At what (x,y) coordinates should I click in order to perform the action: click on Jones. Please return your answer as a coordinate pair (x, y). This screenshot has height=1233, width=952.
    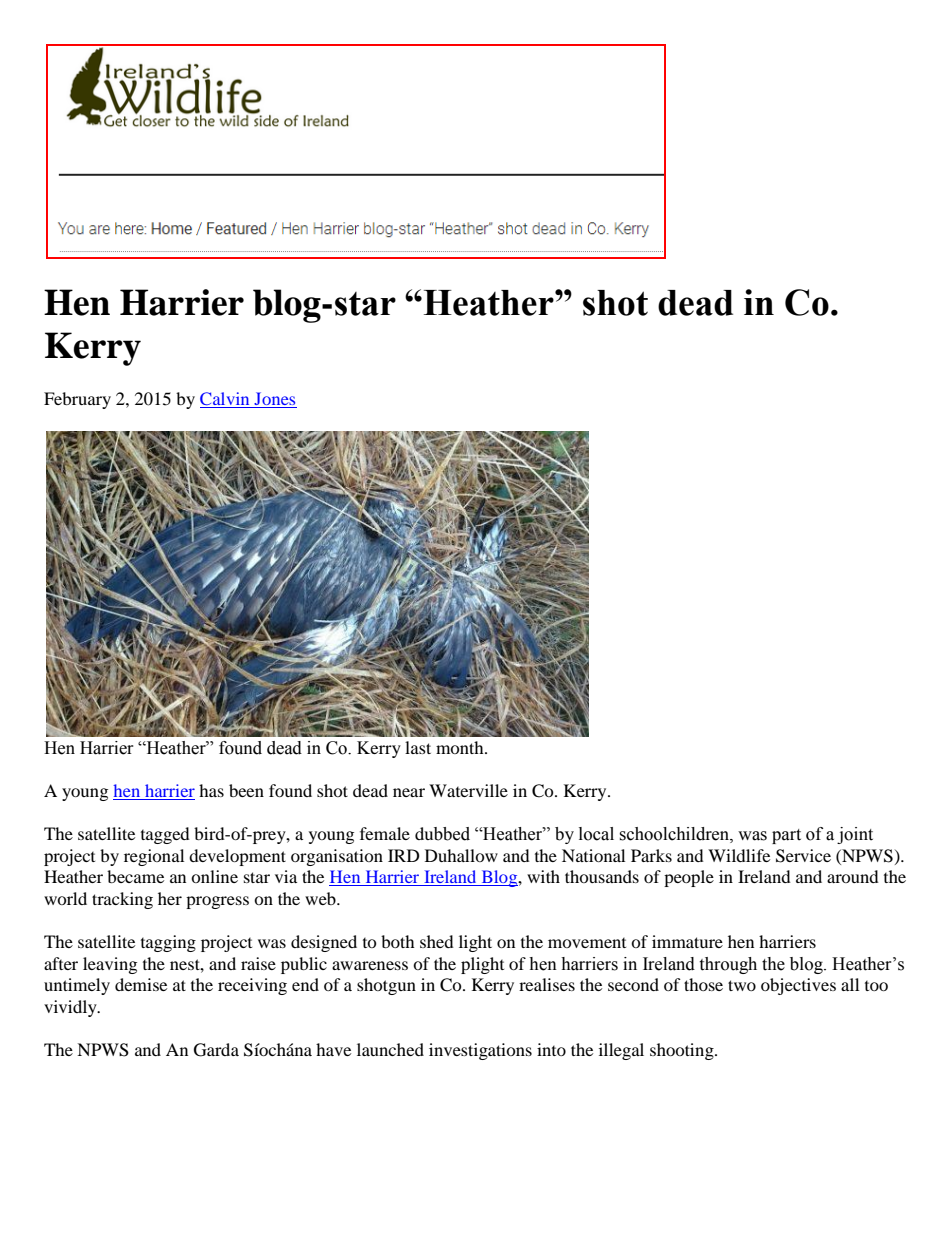
    Looking at the image, I should click on (274, 400).
